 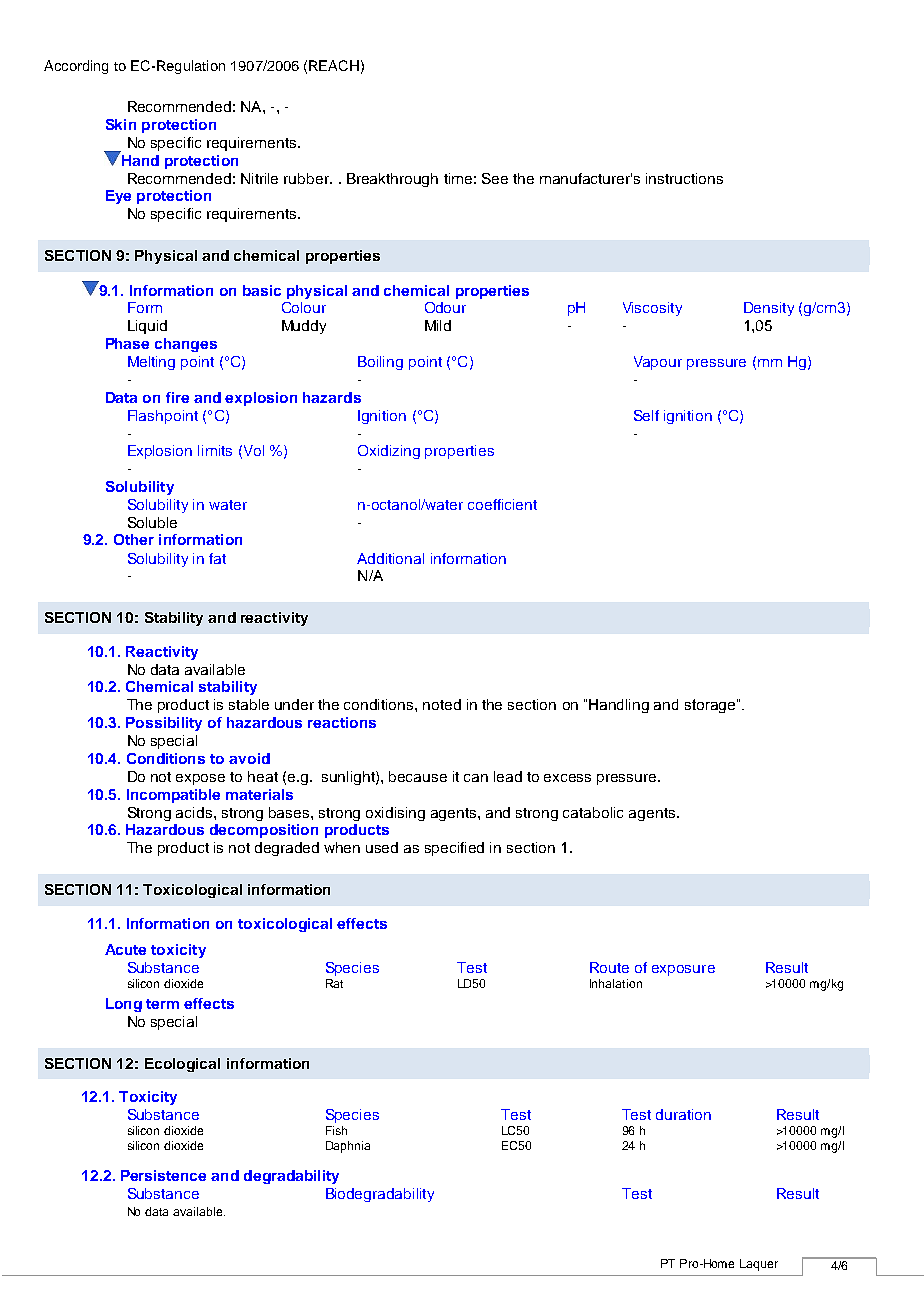 What do you see at coordinates (392, 180) in the screenshot?
I see `Breakthrough` at bounding box center [392, 180].
